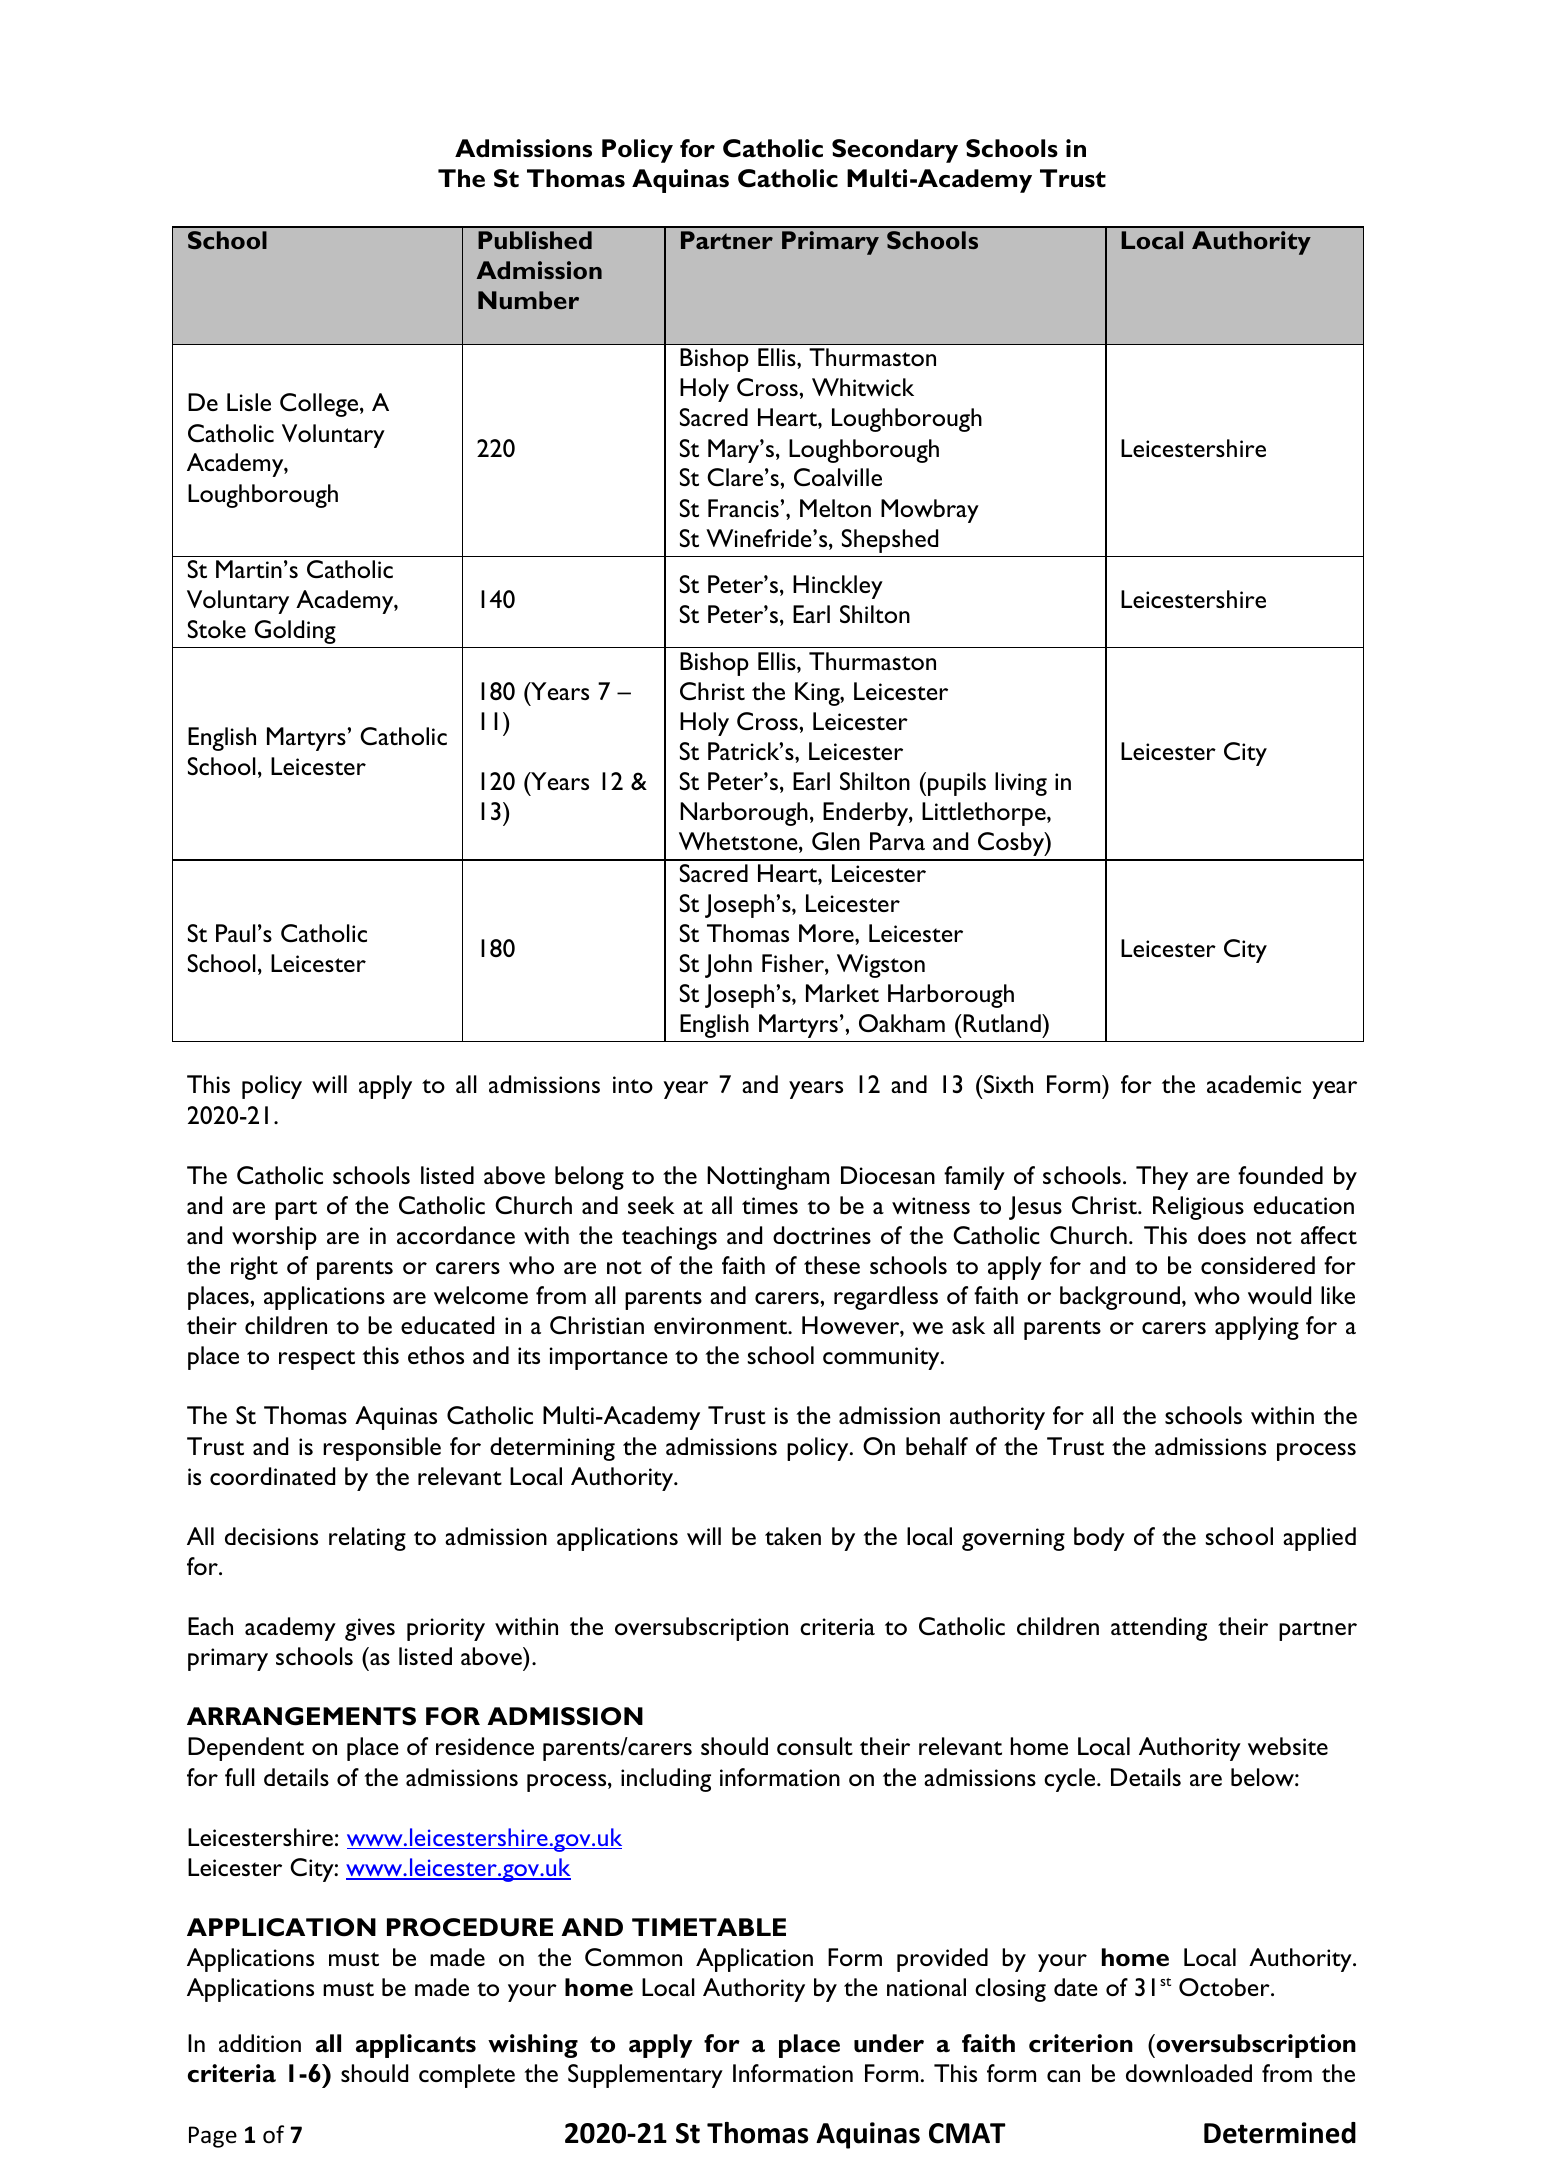  What do you see at coordinates (835, 508) in the screenshot?
I see `Melton` at bounding box center [835, 508].
